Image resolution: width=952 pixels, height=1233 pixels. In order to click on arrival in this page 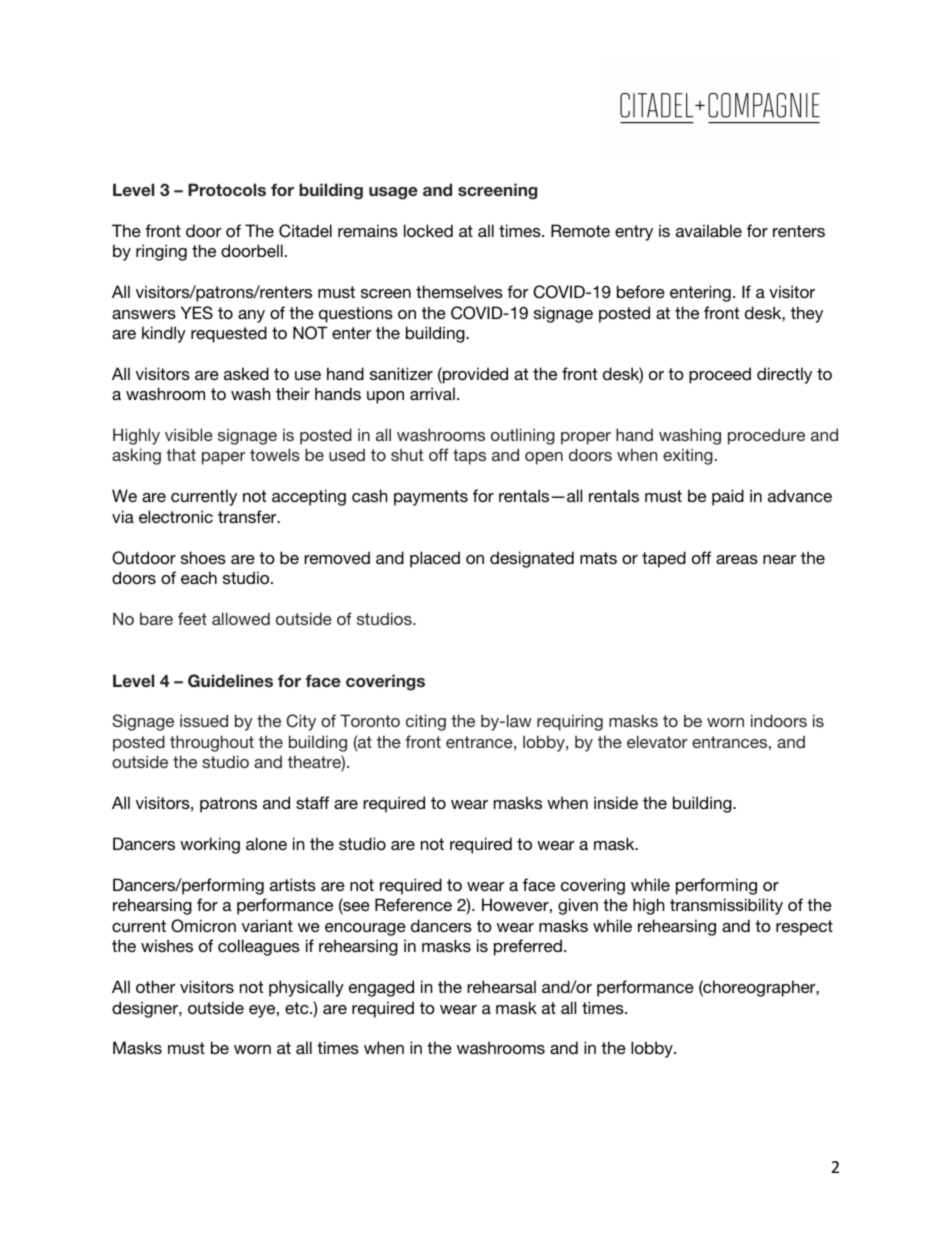, I will do `click(432, 393)`.
